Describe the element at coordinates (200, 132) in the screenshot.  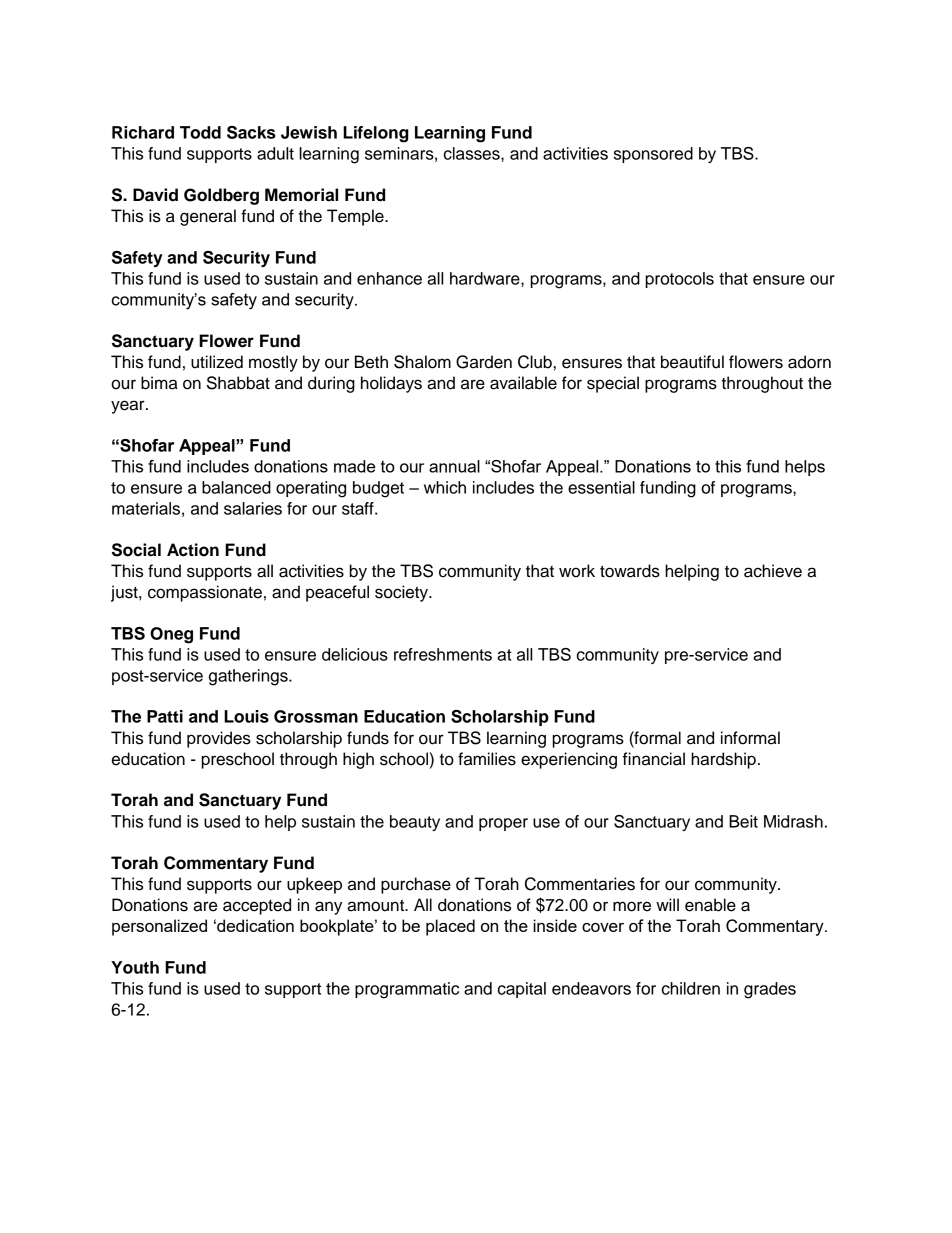
I see `Todd` at that location.
